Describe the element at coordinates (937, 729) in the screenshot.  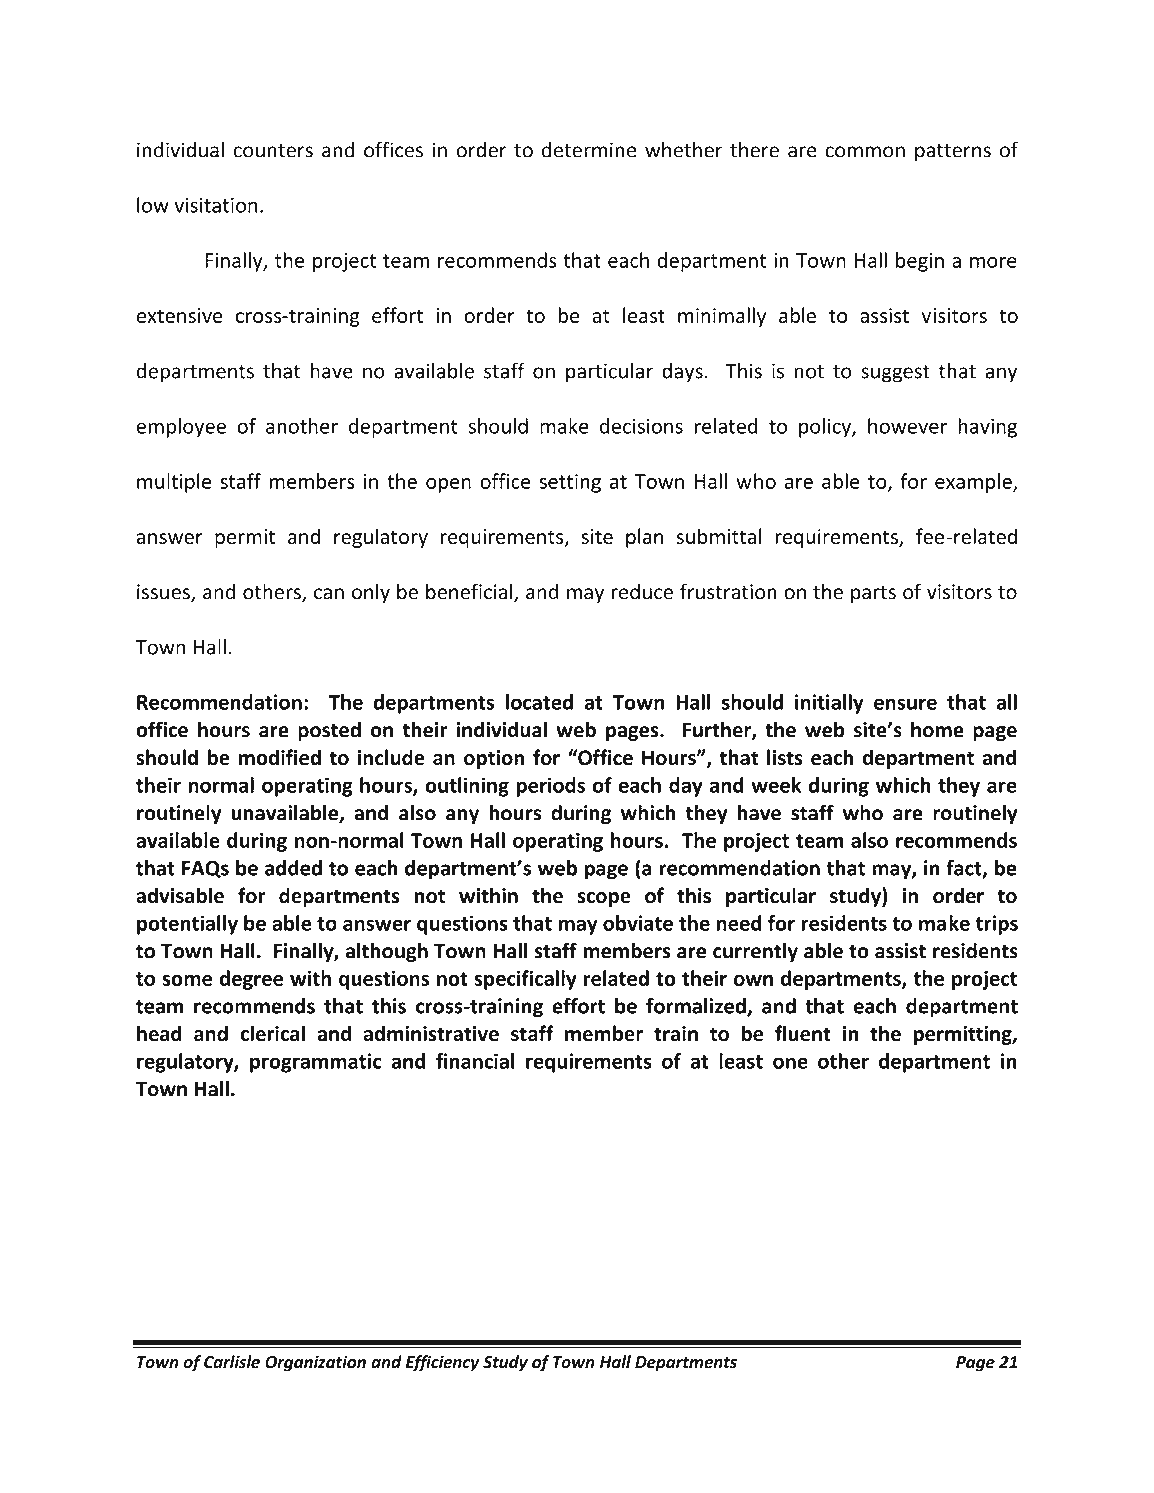
I see `home` at that location.
